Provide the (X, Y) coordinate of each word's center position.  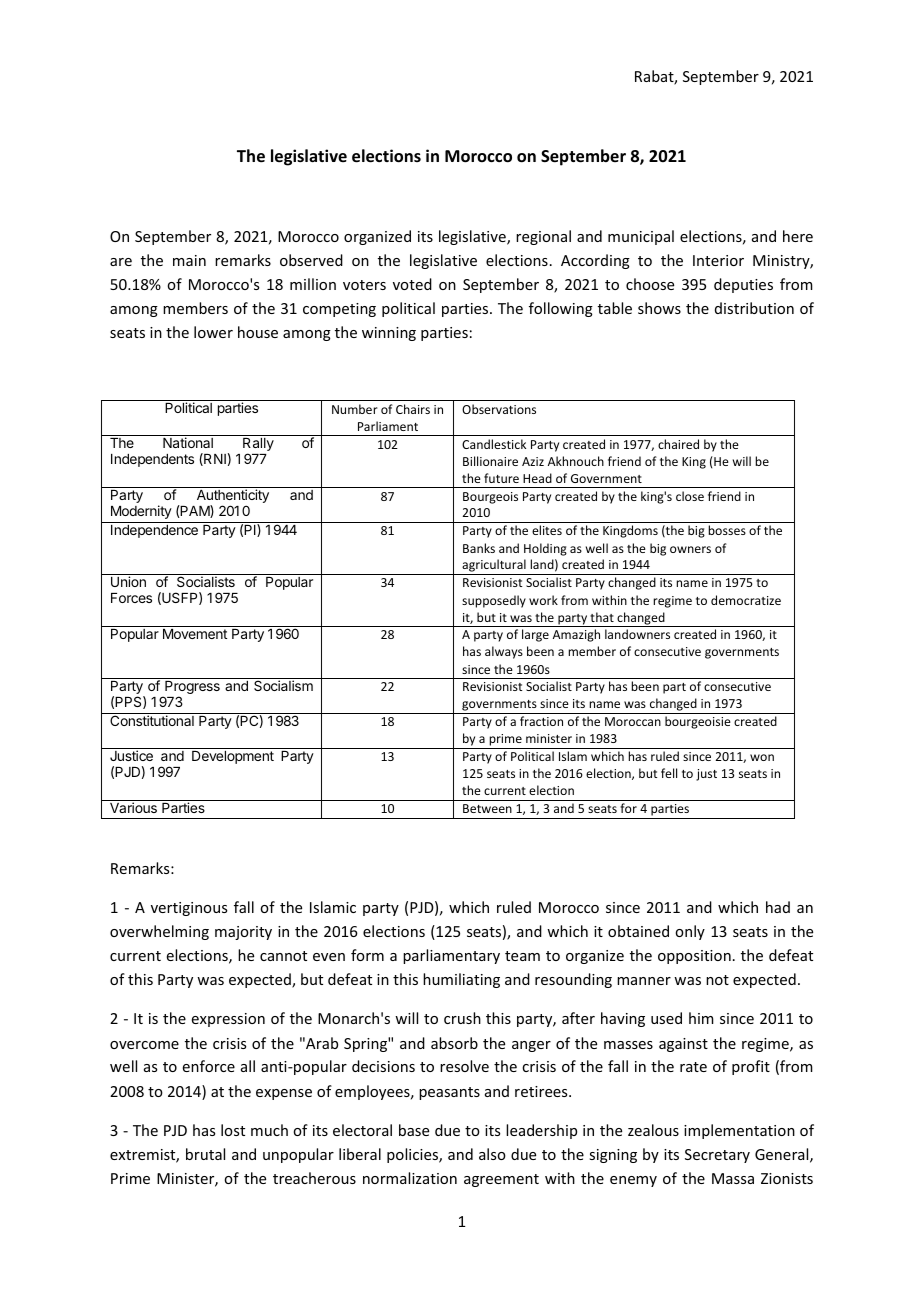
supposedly (494, 601)
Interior (718, 260)
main (189, 260)
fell (669, 773)
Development (233, 757)
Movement (195, 634)
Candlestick (494, 444)
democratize (746, 600)
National (188, 442)
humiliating (461, 980)
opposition (694, 957)
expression (228, 1020)
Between (487, 808)
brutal (205, 1154)
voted (412, 284)
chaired (678, 444)
